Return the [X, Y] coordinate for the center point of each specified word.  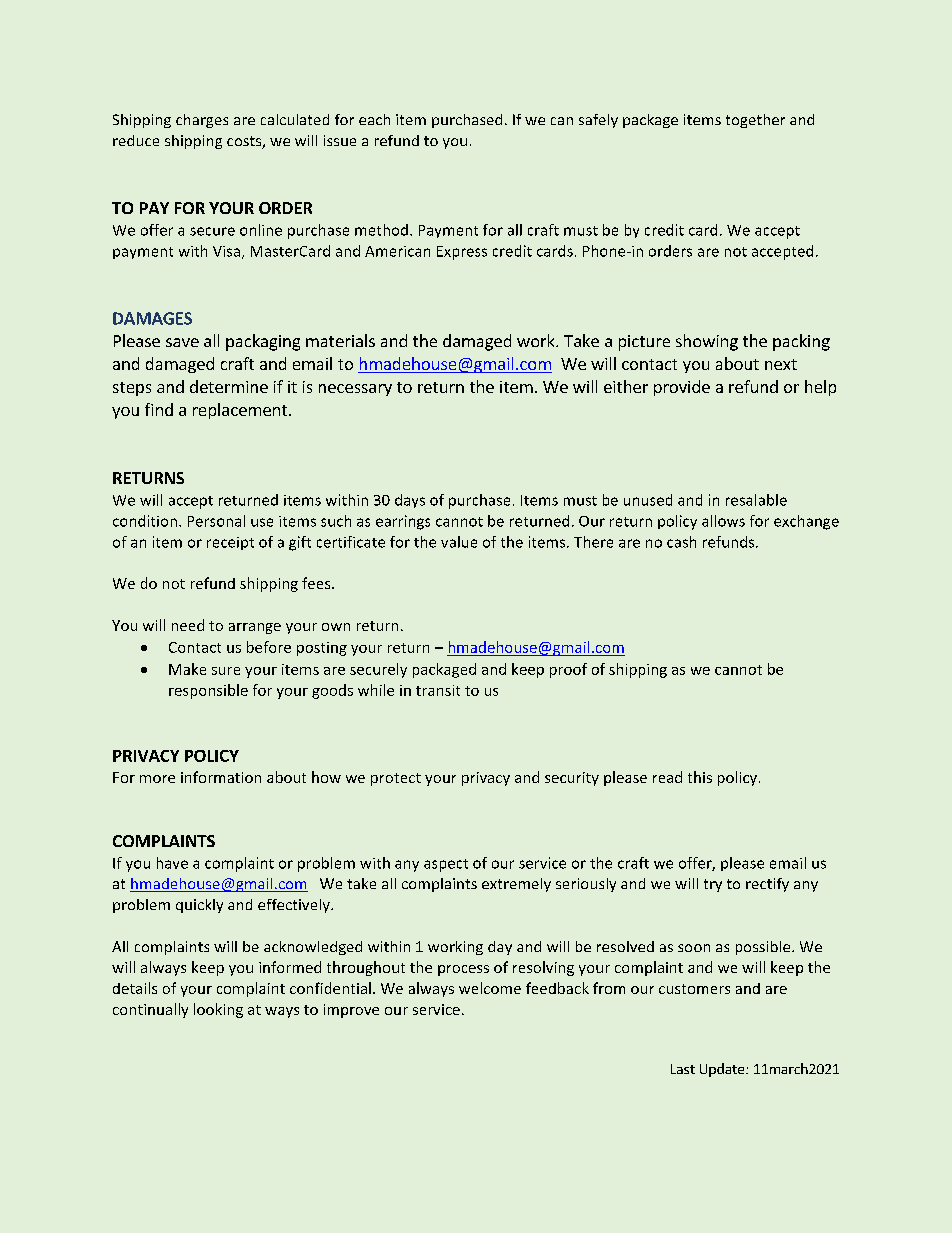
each [374, 119]
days [410, 501]
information [221, 777]
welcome [490, 988]
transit [438, 690]
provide [682, 388]
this [700, 777]
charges [202, 121]
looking [218, 1010]
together [755, 121]
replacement [241, 411]
